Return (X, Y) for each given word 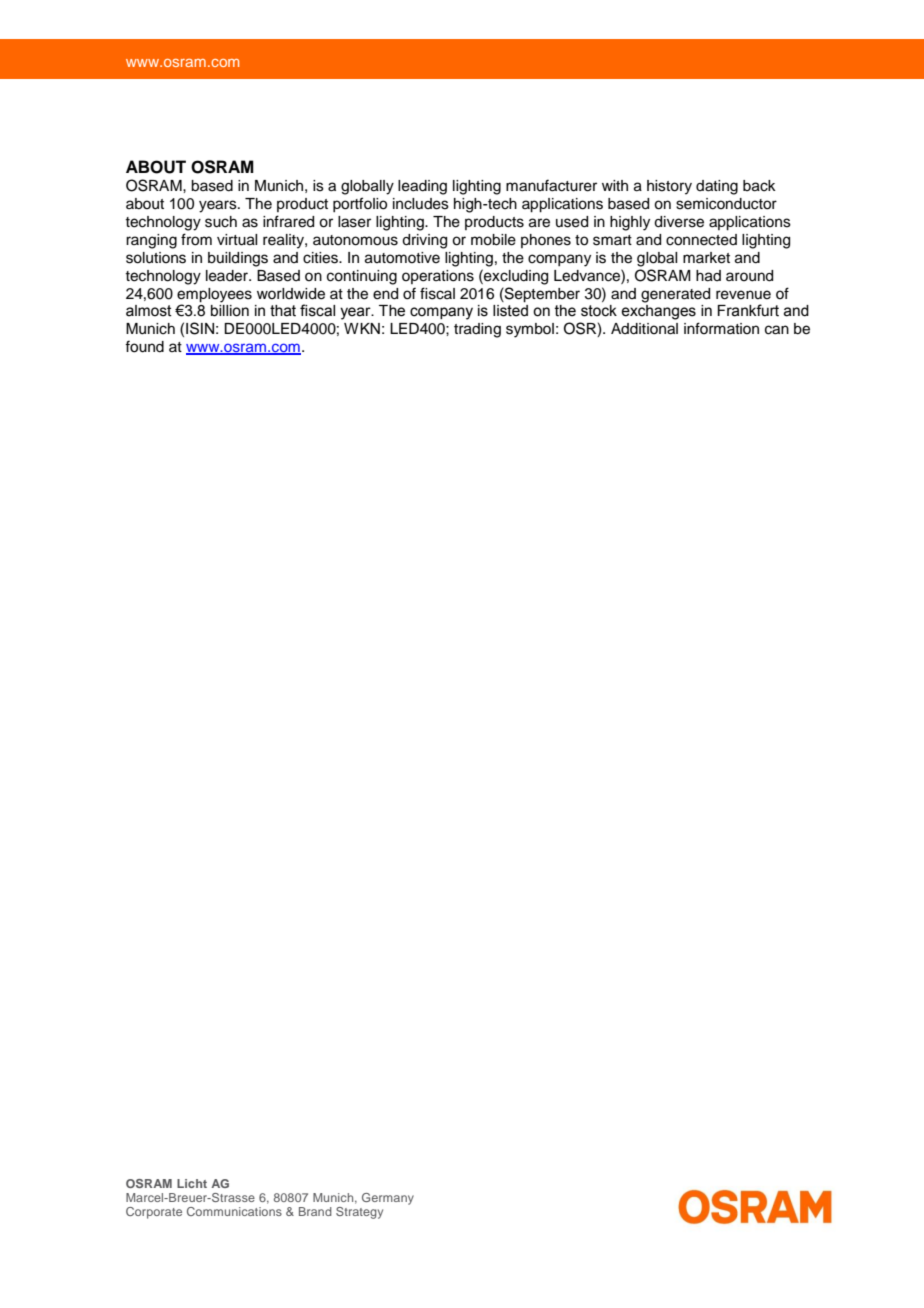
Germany (388, 1199)
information (721, 328)
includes (421, 204)
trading (477, 330)
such (221, 222)
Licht (192, 1183)
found (144, 346)
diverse (679, 222)
